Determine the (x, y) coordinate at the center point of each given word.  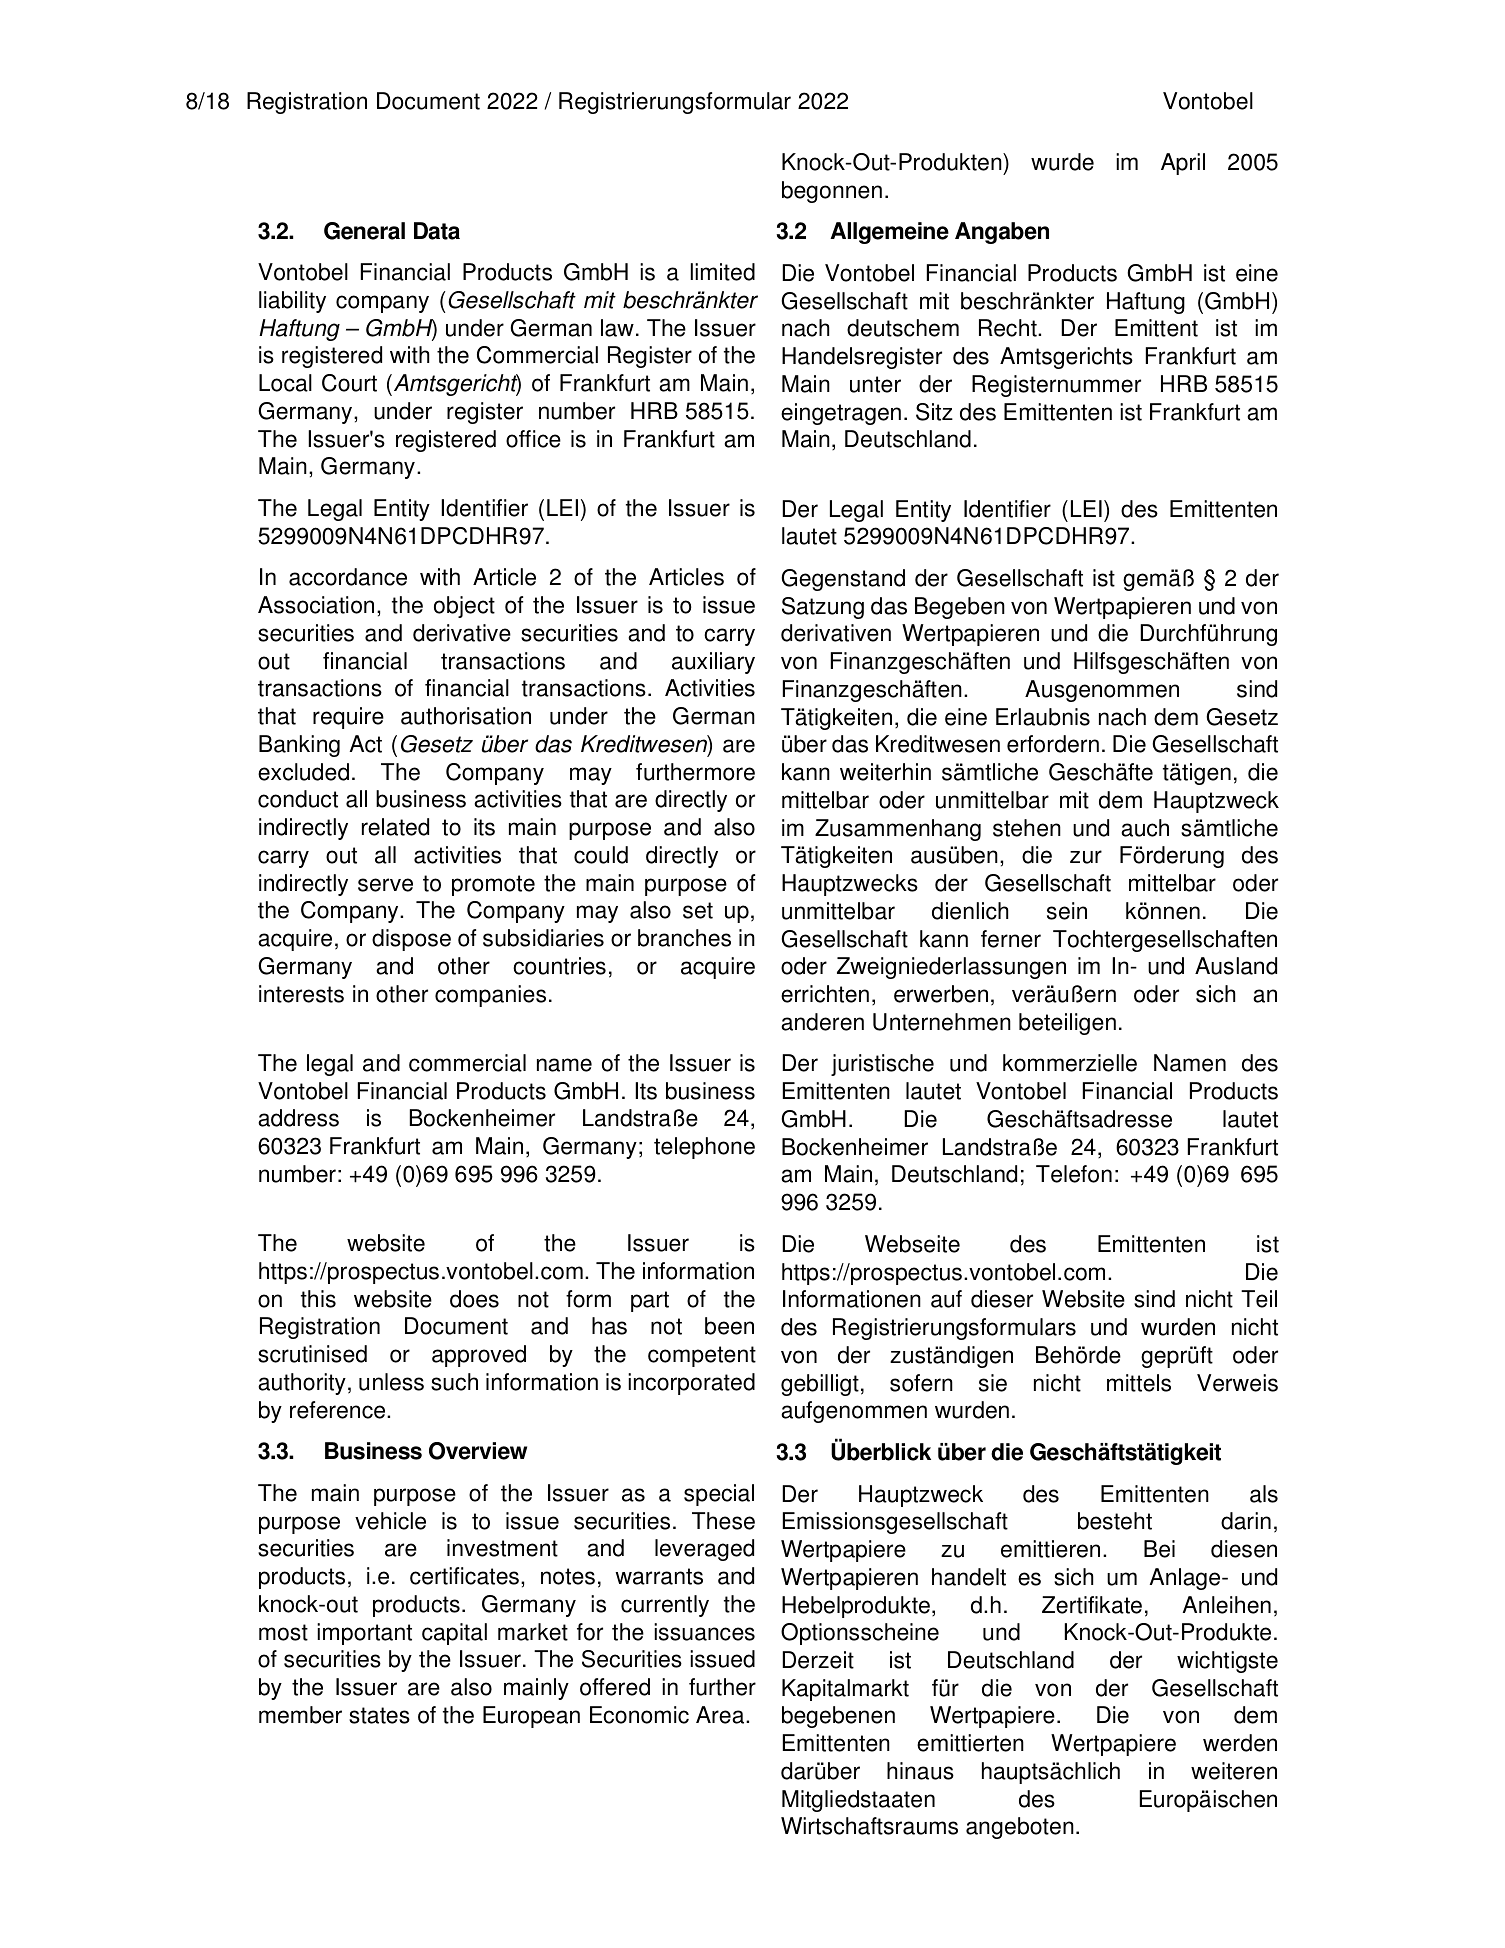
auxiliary (713, 663)
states (379, 1715)
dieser (1002, 1299)
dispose (411, 940)
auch (1145, 828)
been (729, 1326)
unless (391, 1382)
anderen (822, 1022)
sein (1067, 911)
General (364, 231)
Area (721, 1715)
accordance (348, 577)
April (1183, 164)
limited (723, 272)
